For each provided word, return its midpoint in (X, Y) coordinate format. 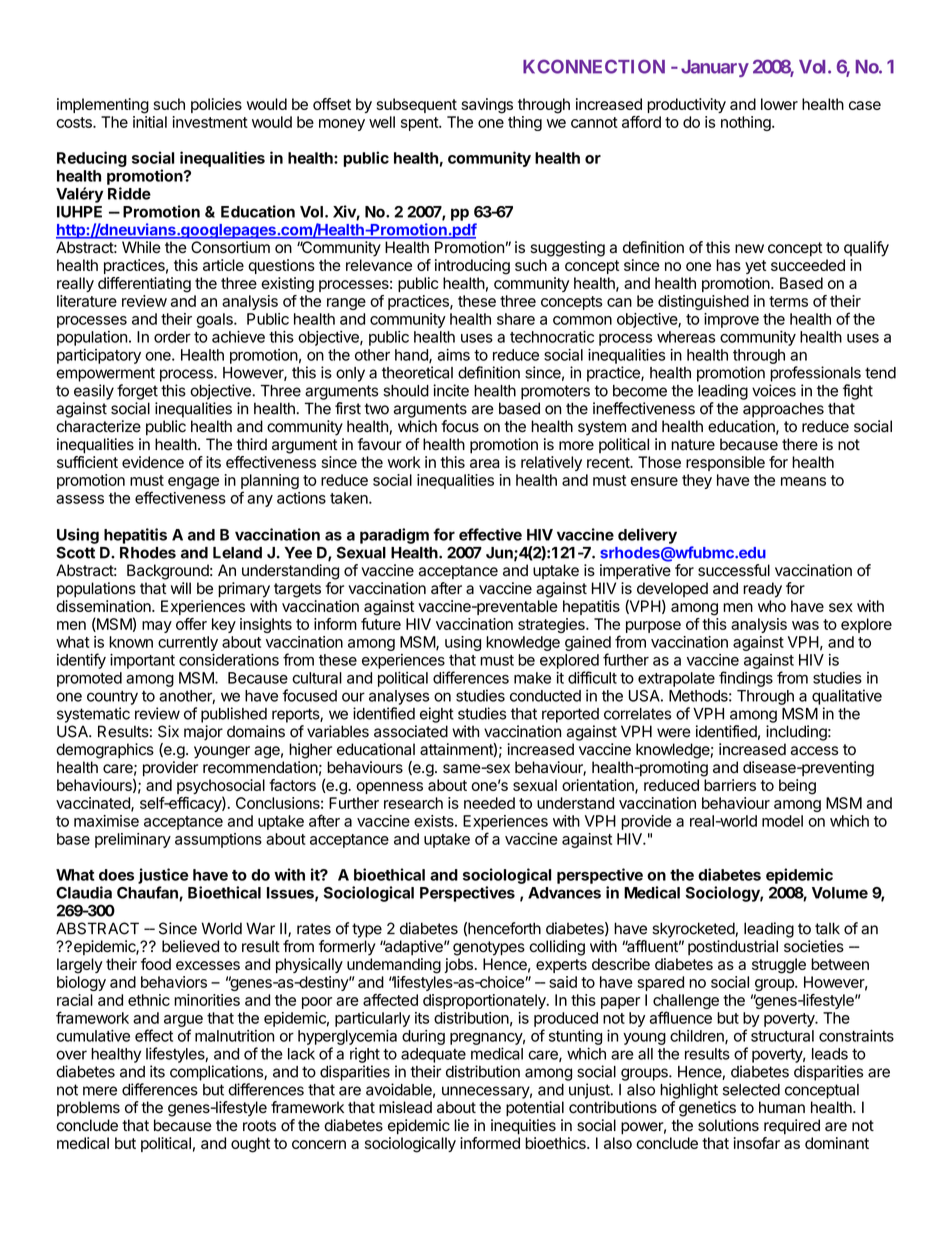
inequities (523, 1127)
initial (150, 122)
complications (217, 1073)
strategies (552, 625)
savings (487, 106)
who (772, 606)
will (181, 588)
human (782, 1107)
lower (779, 104)
